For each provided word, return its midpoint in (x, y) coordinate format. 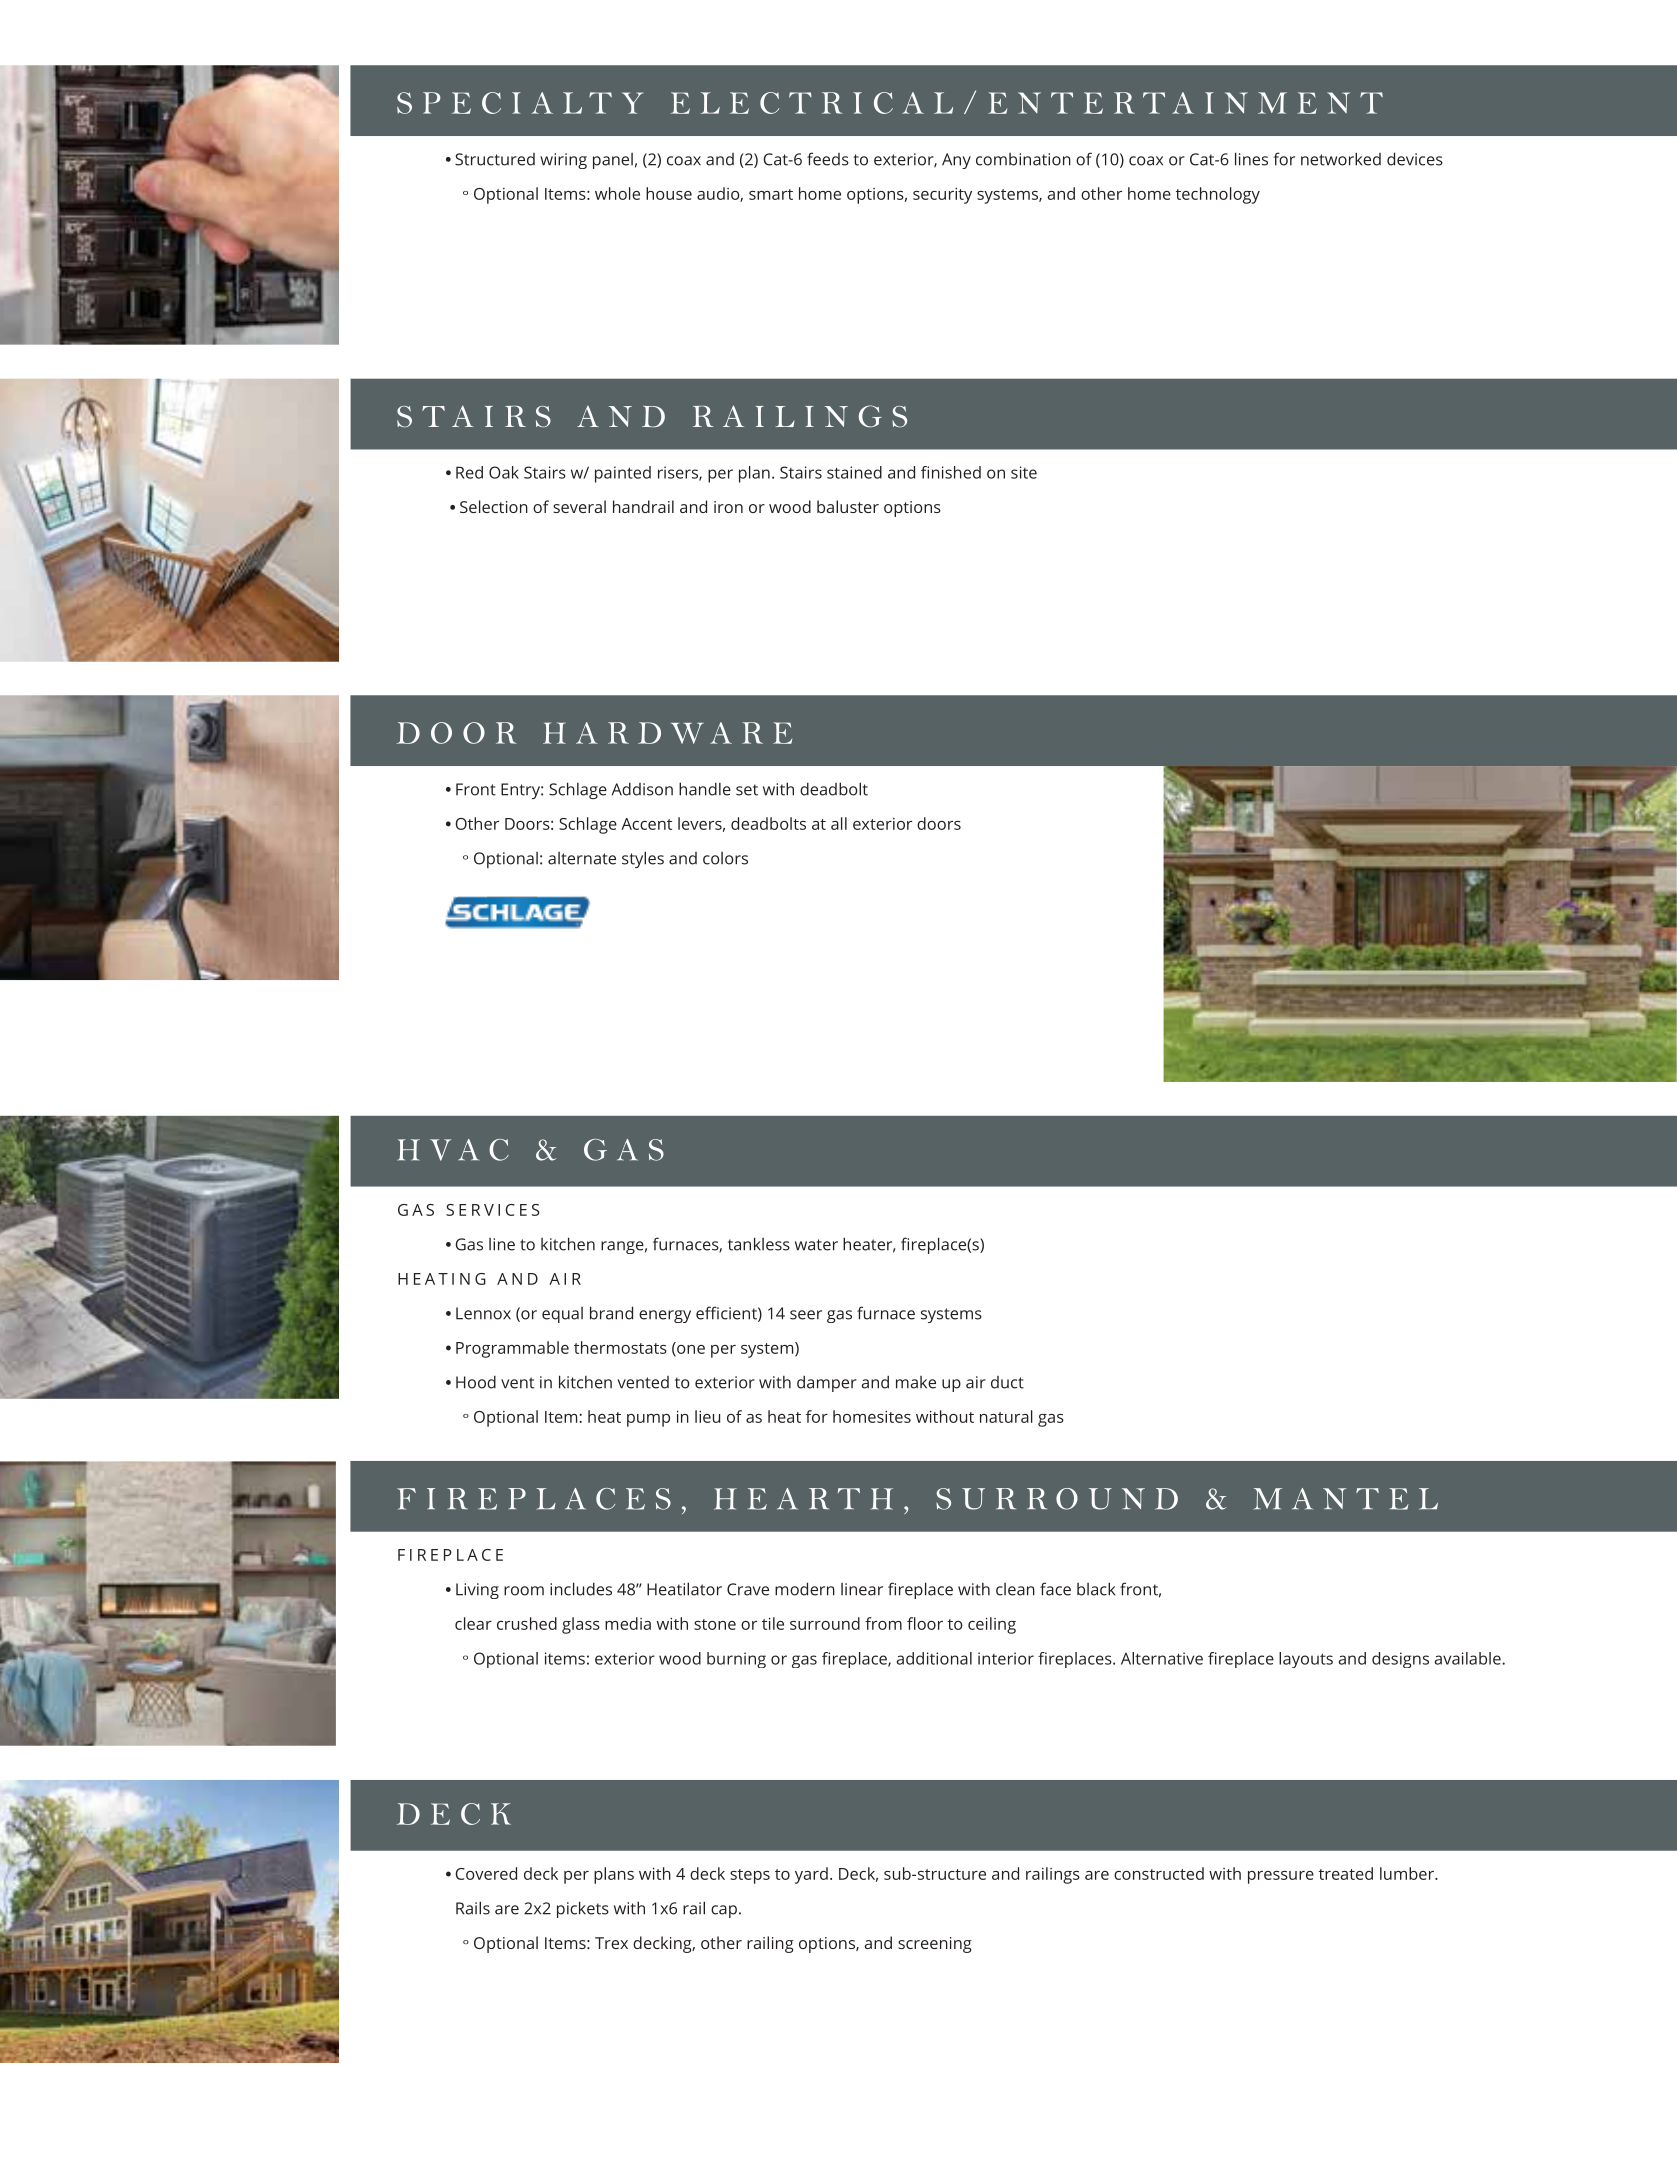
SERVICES (492, 1210)
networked (1341, 159)
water (816, 1245)
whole (617, 193)
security (942, 196)
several (579, 506)
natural (1006, 1416)
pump (648, 1420)
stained (854, 472)
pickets (583, 1909)
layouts (1306, 1660)
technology (1218, 195)
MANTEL (1345, 1499)
